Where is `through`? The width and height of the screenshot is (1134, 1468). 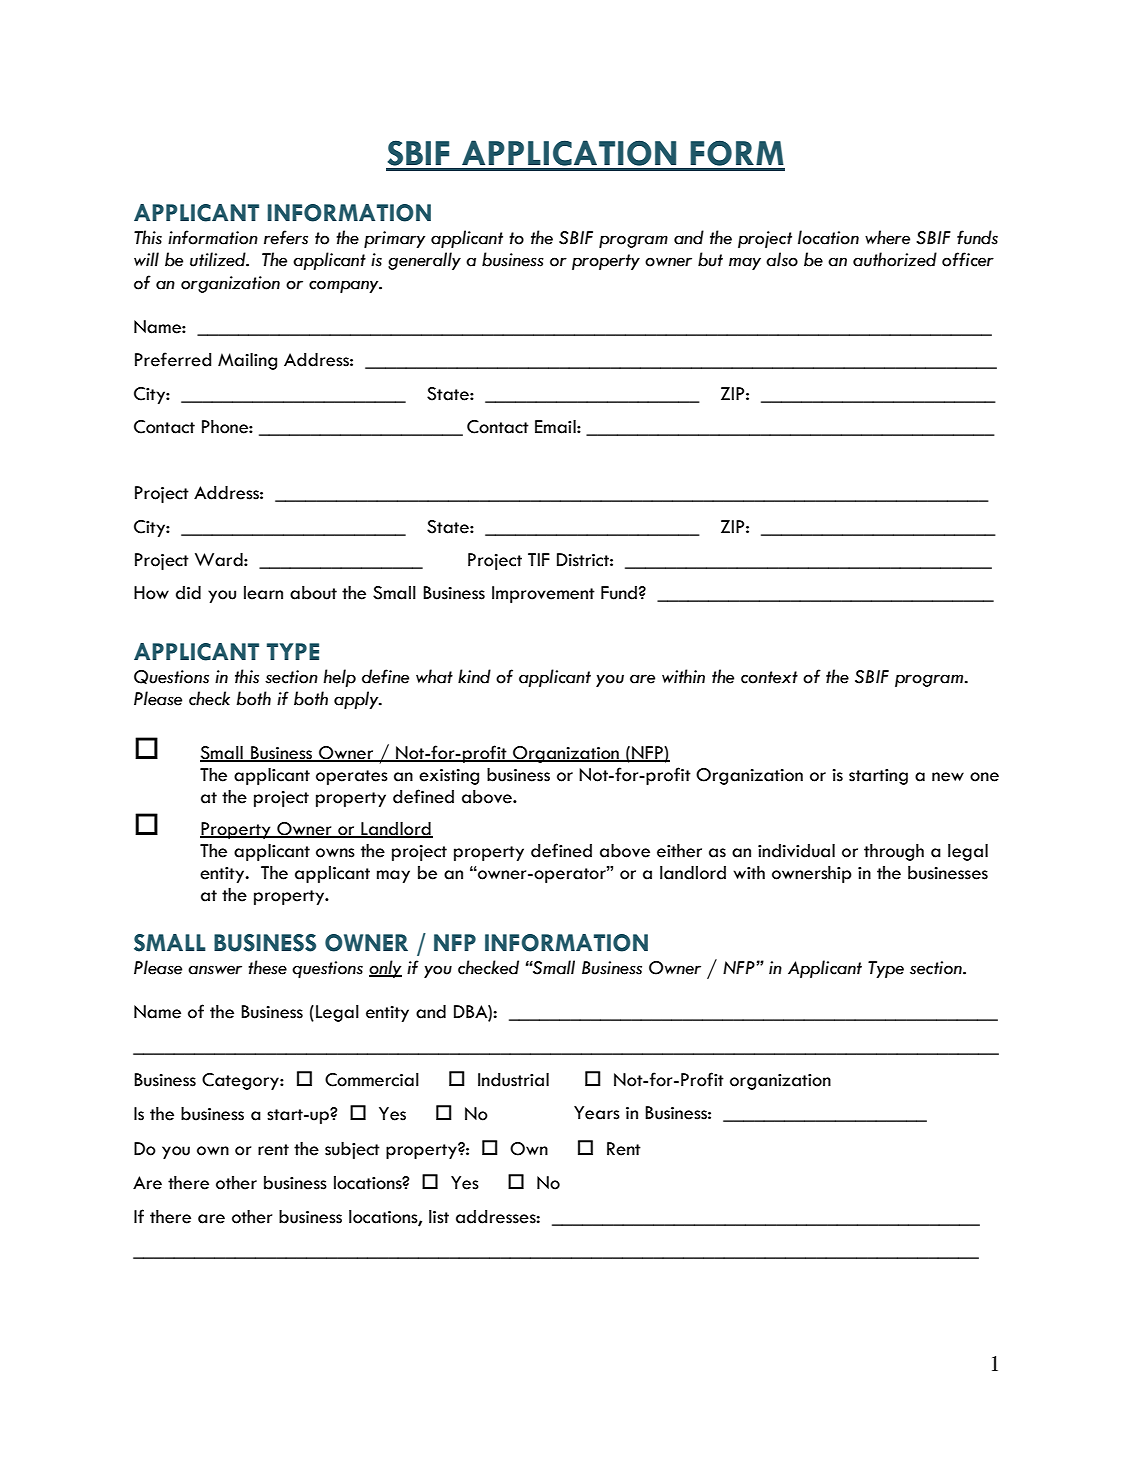 through is located at coordinates (894, 852).
